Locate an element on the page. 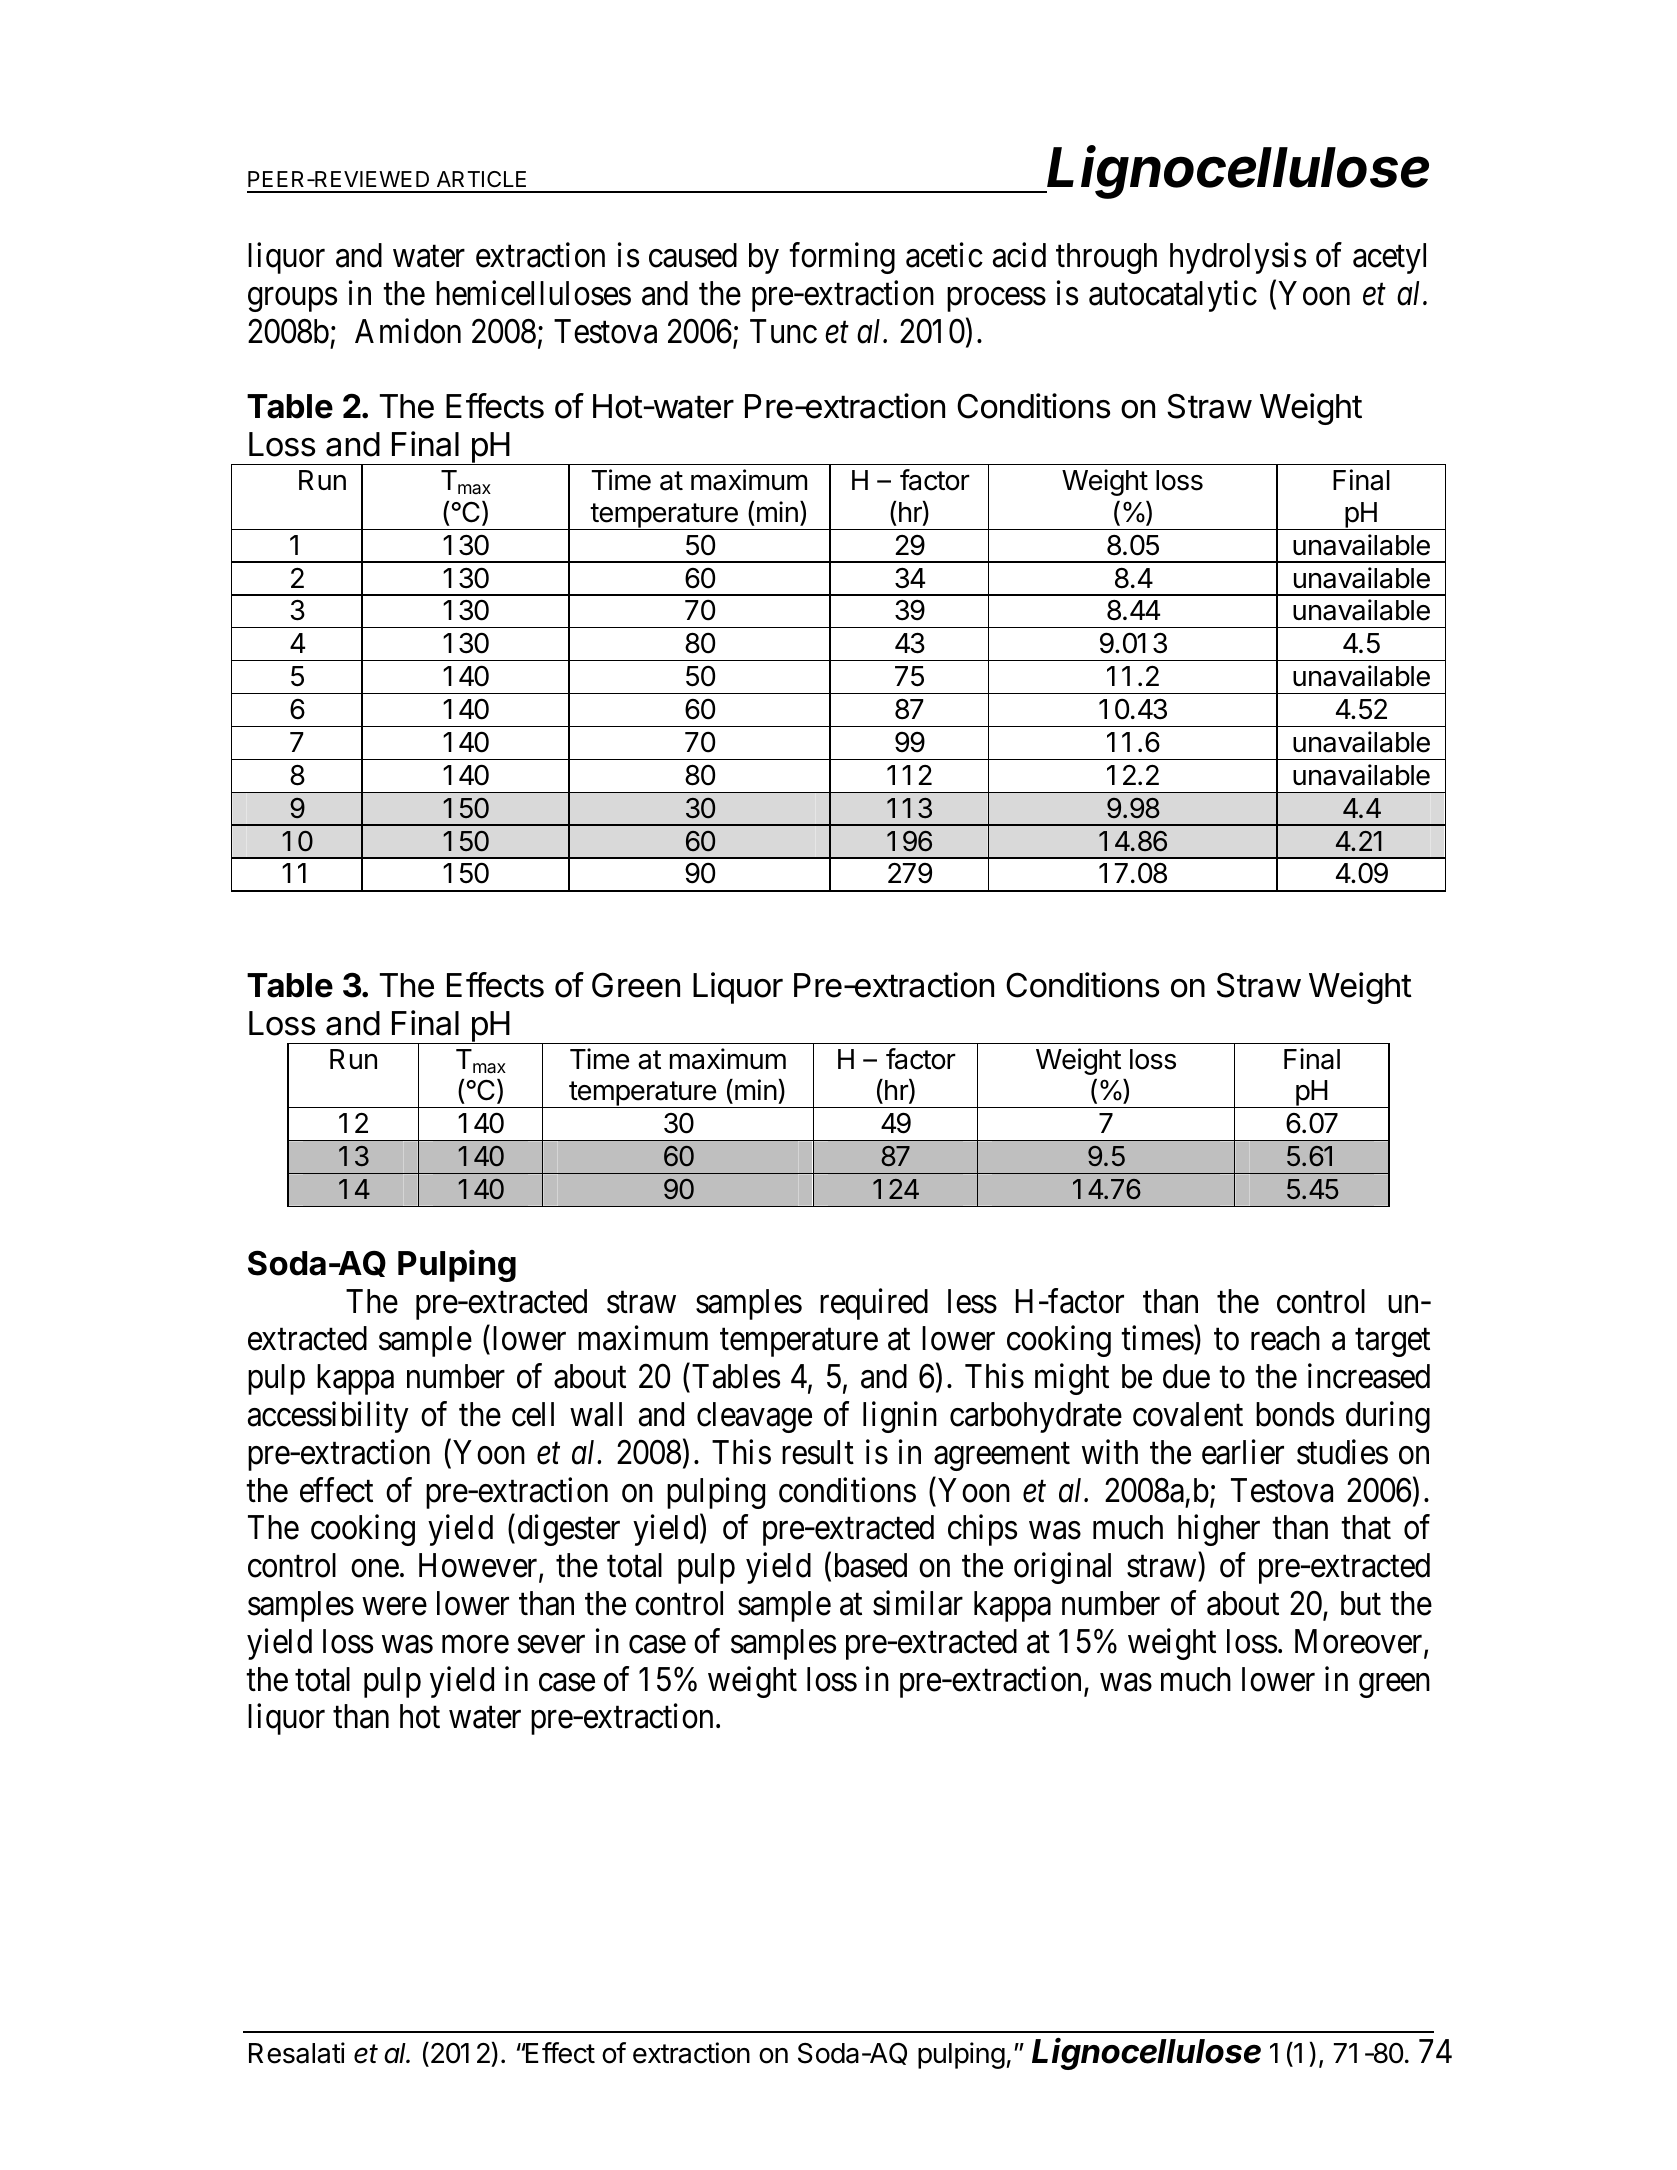 This document has width=1677, height=2170. caused is located at coordinates (693, 255).
